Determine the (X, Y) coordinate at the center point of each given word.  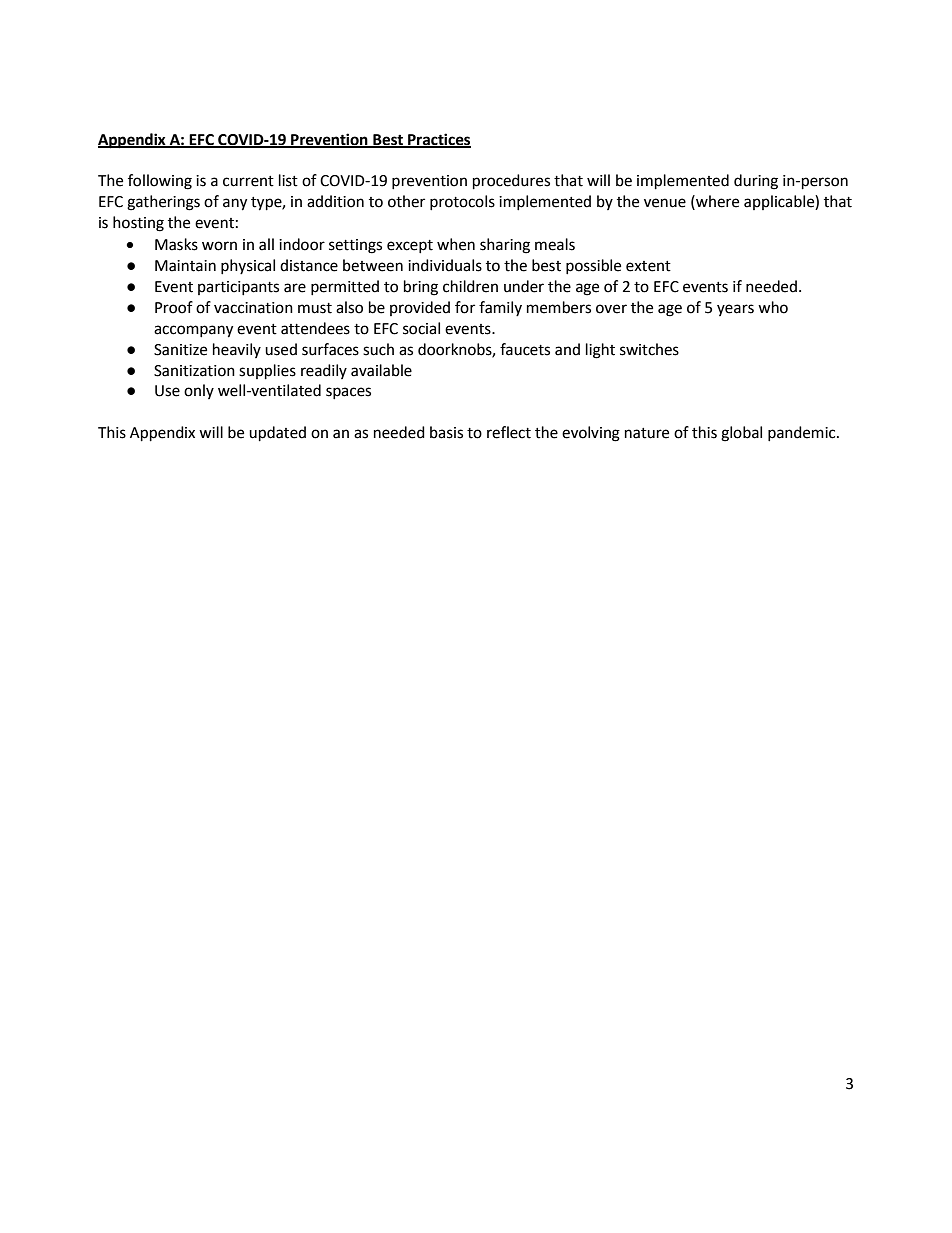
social (421, 328)
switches (649, 349)
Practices (438, 140)
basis (446, 432)
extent (648, 266)
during (756, 182)
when (456, 244)
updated (277, 434)
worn (219, 246)
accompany (193, 331)
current (248, 181)
